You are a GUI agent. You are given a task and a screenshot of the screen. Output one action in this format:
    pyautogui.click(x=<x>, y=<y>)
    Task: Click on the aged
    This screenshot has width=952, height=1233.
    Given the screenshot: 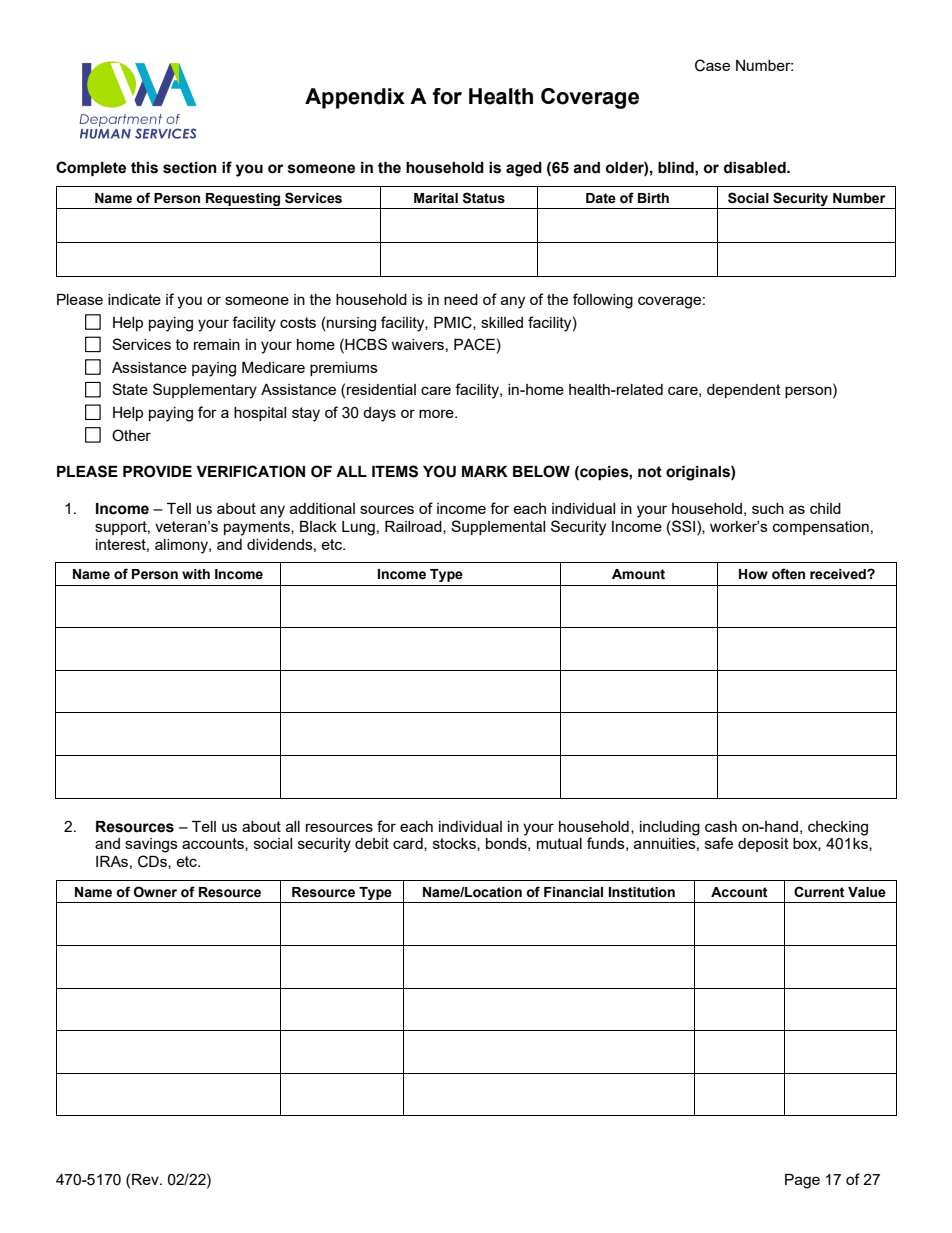 What is the action you would take?
    pyautogui.click(x=524, y=169)
